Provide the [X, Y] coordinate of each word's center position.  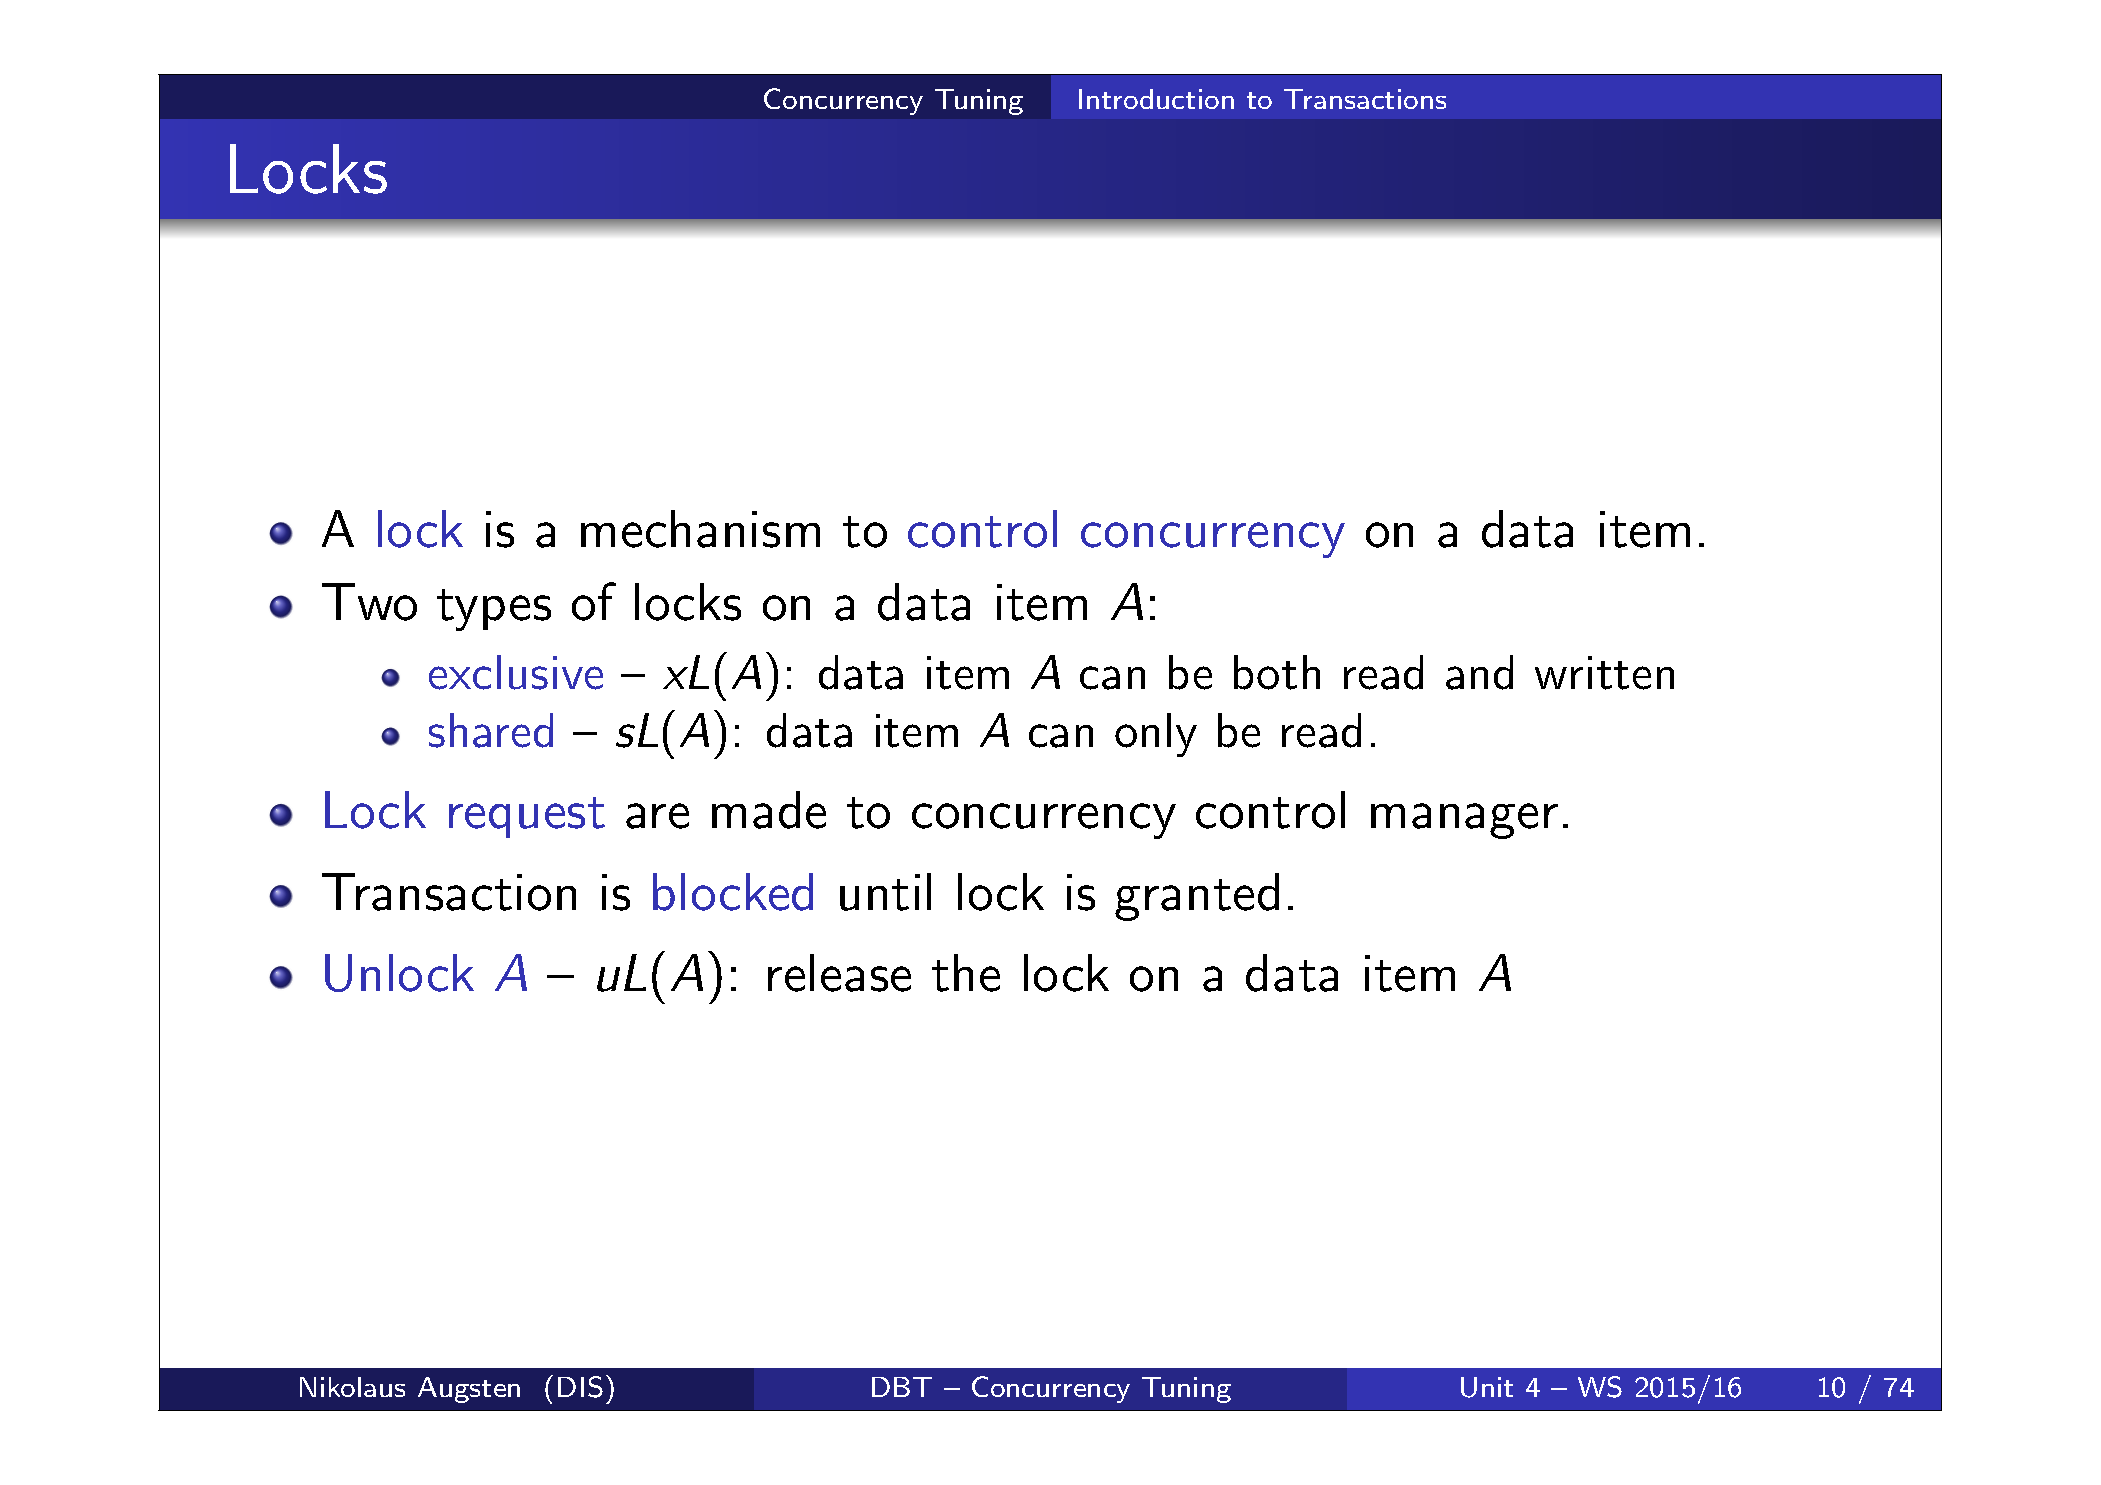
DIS [580, 1387]
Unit [1487, 1387]
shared [491, 730]
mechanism [700, 529]
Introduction [1156, 99]
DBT [902, 1387]
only [1156, 735]
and [1479, 672]
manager [1464, 821]
